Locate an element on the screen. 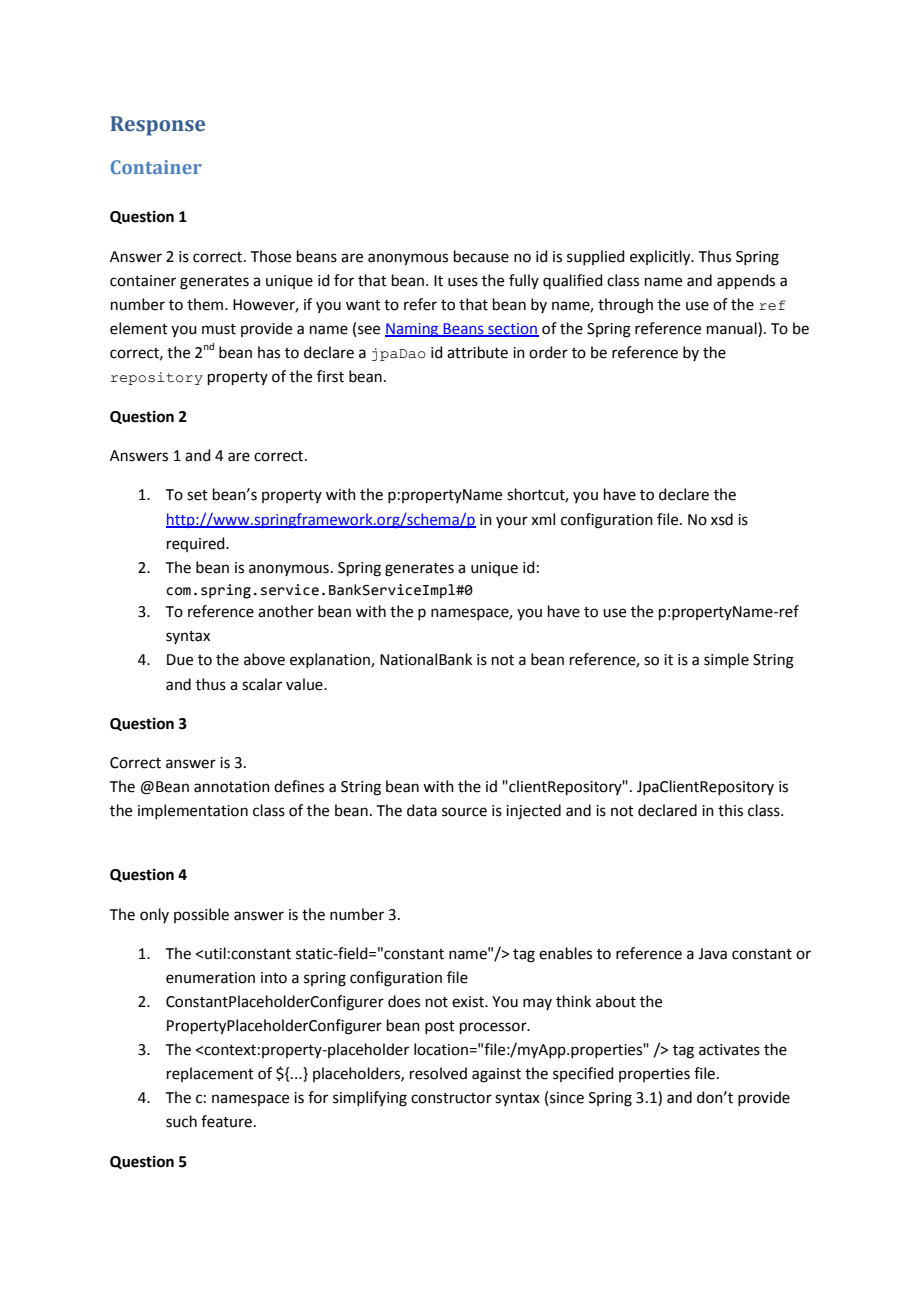  attribute is located at coordinates (477, 352).
